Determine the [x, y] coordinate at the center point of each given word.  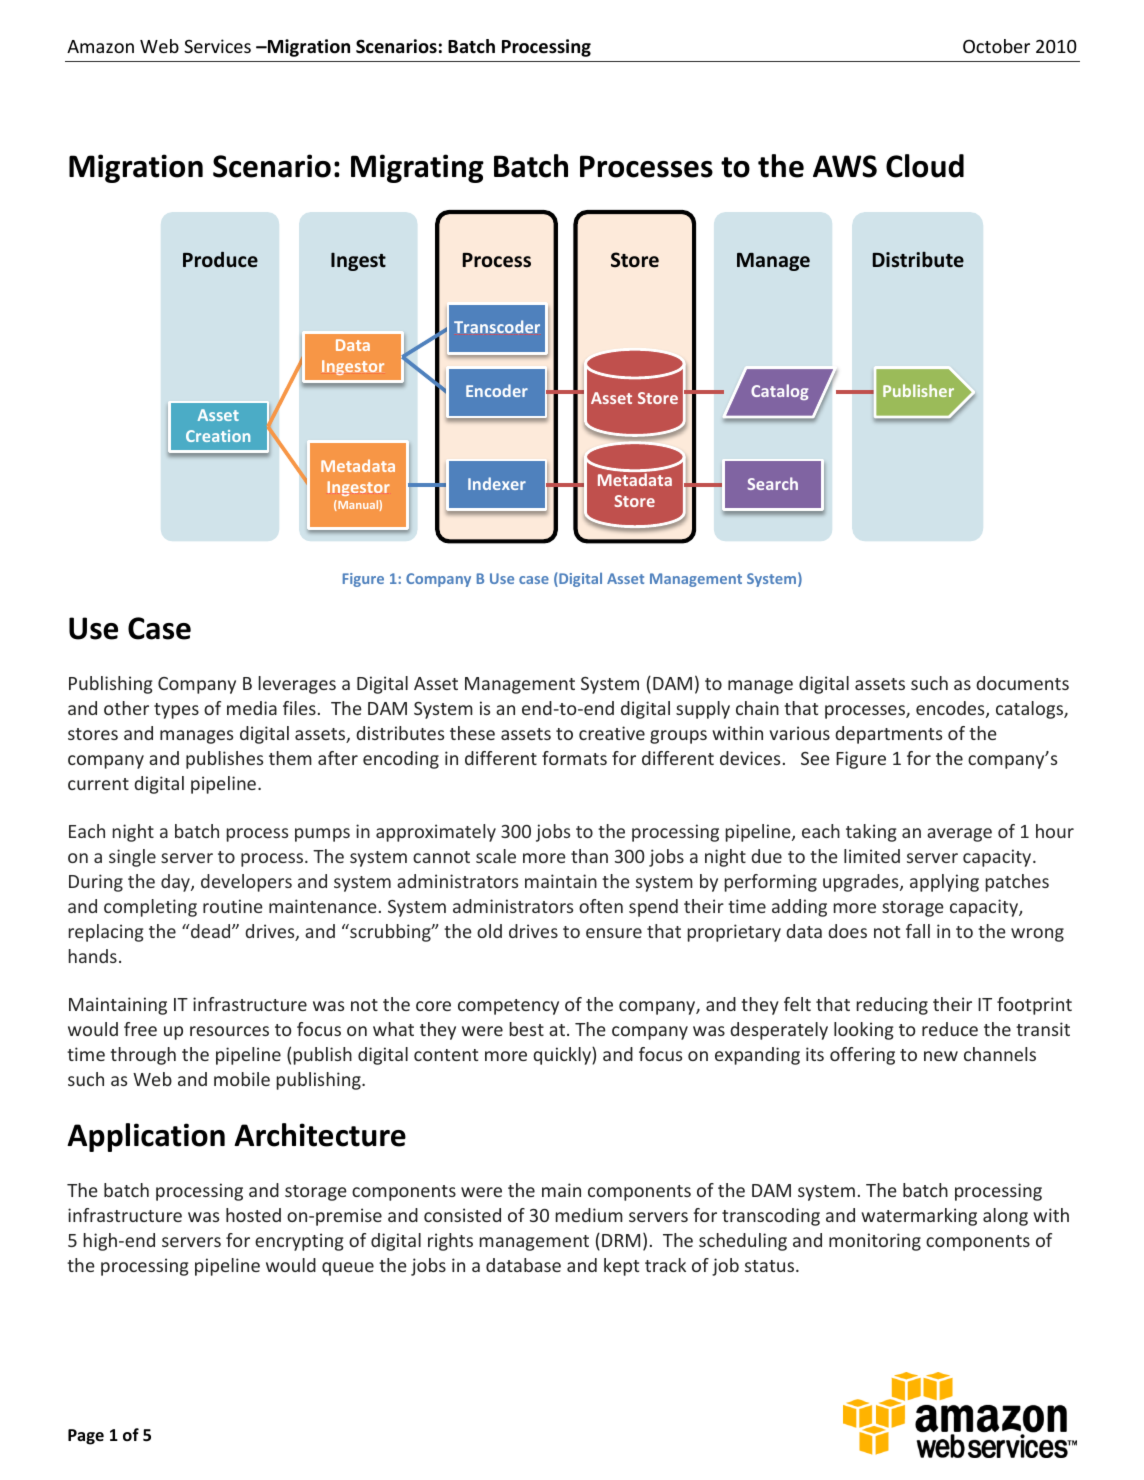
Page [86, 1437]
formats [574, 758]
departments [888, 735]
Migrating [417, 168]
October [996, 46]
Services [217, 46]
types [176, 711]
